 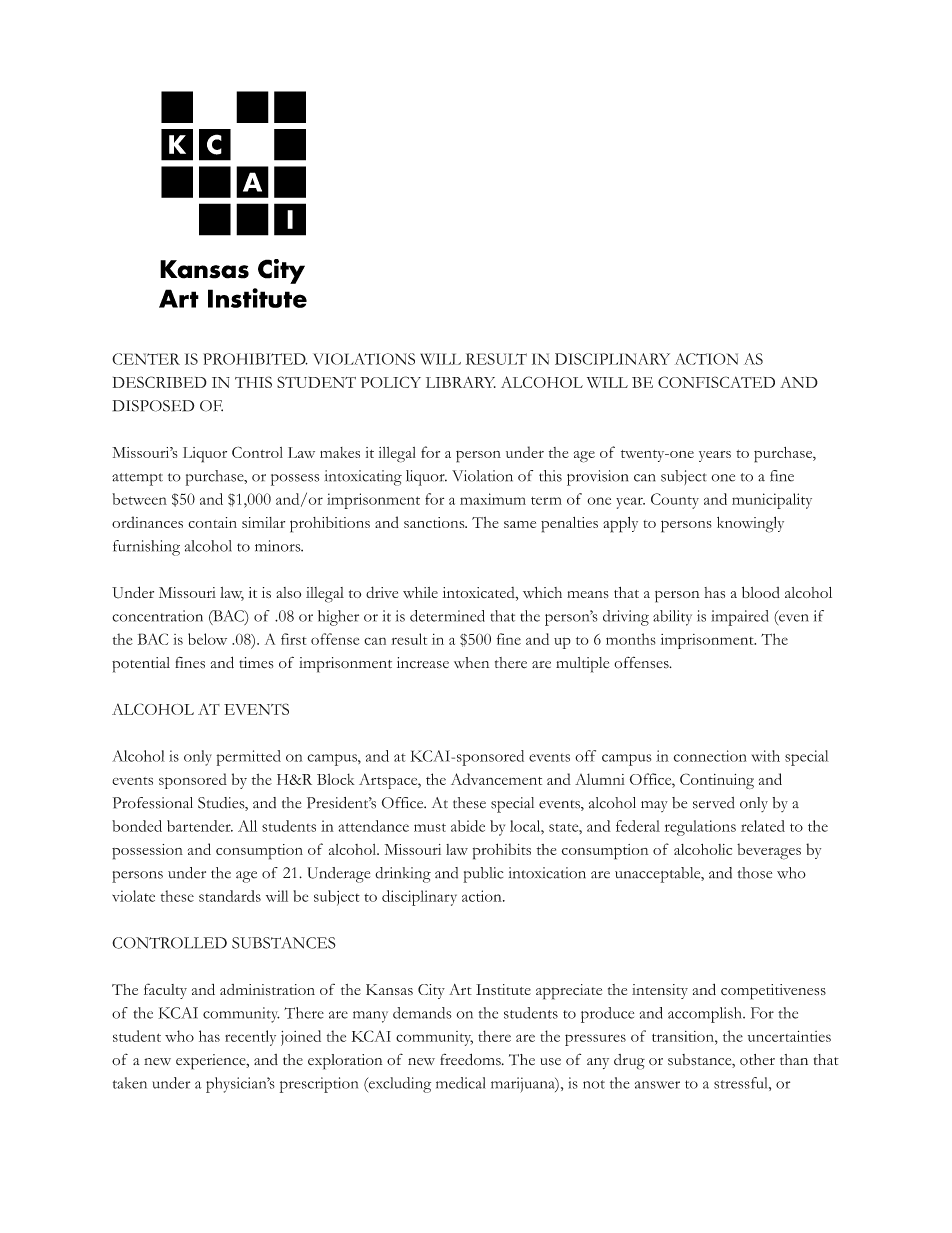 I want to click on when, so click(x=471, y=663).
